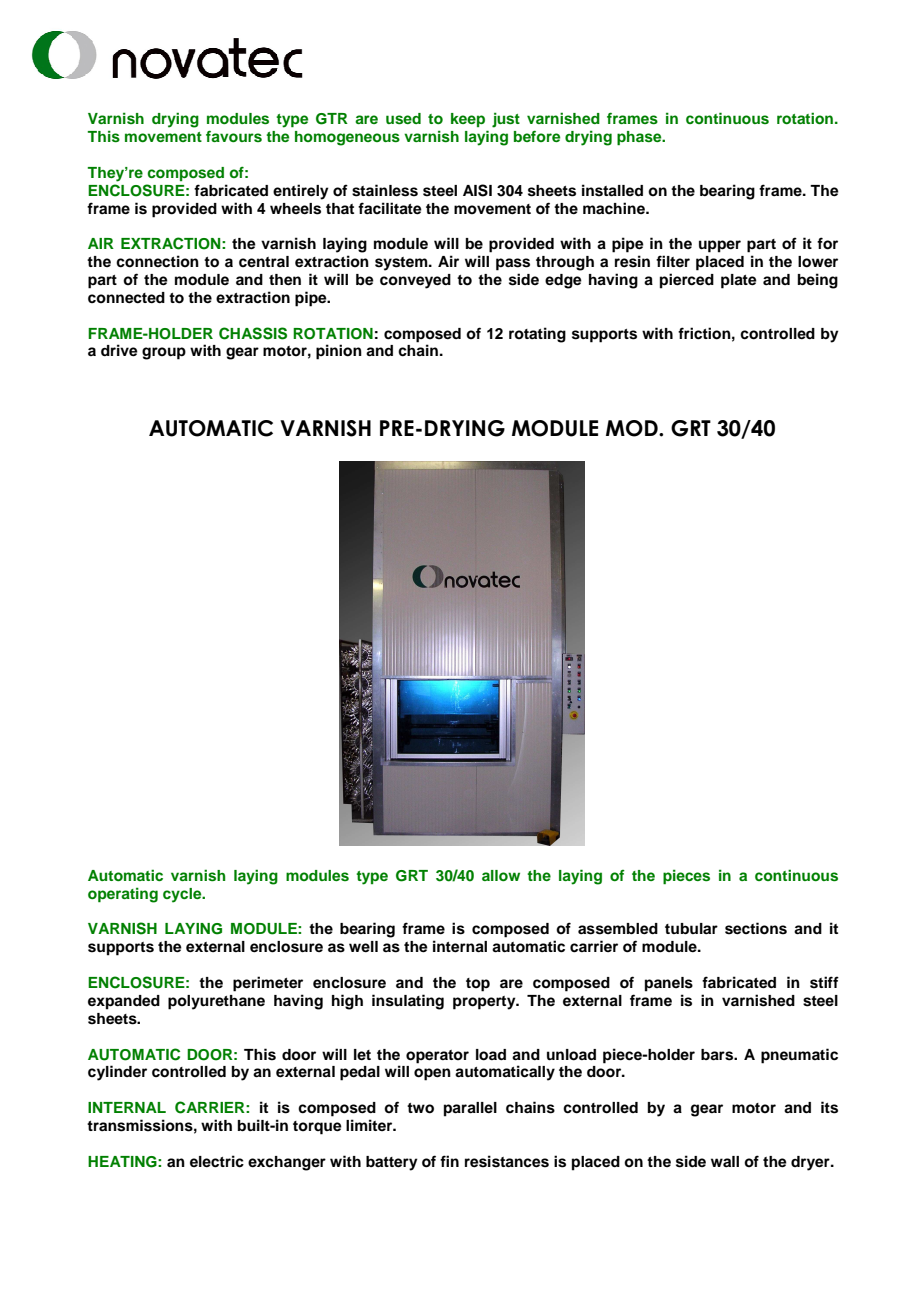 The height and width of the document is (1308, 924). I want to click on wall, so click(725, 1161).
